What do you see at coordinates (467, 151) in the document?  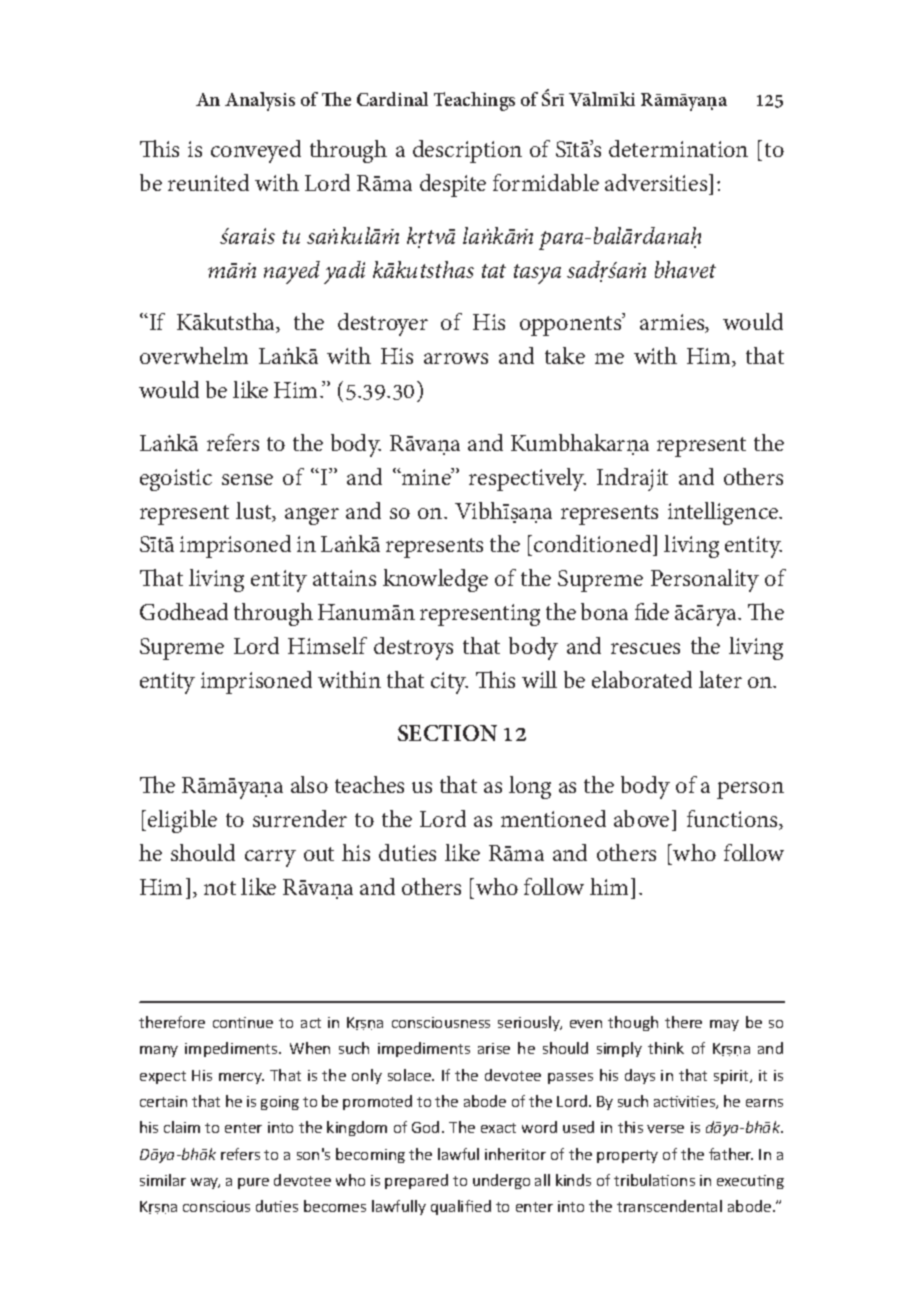 I see `description` at bounding box center [467, 151].
